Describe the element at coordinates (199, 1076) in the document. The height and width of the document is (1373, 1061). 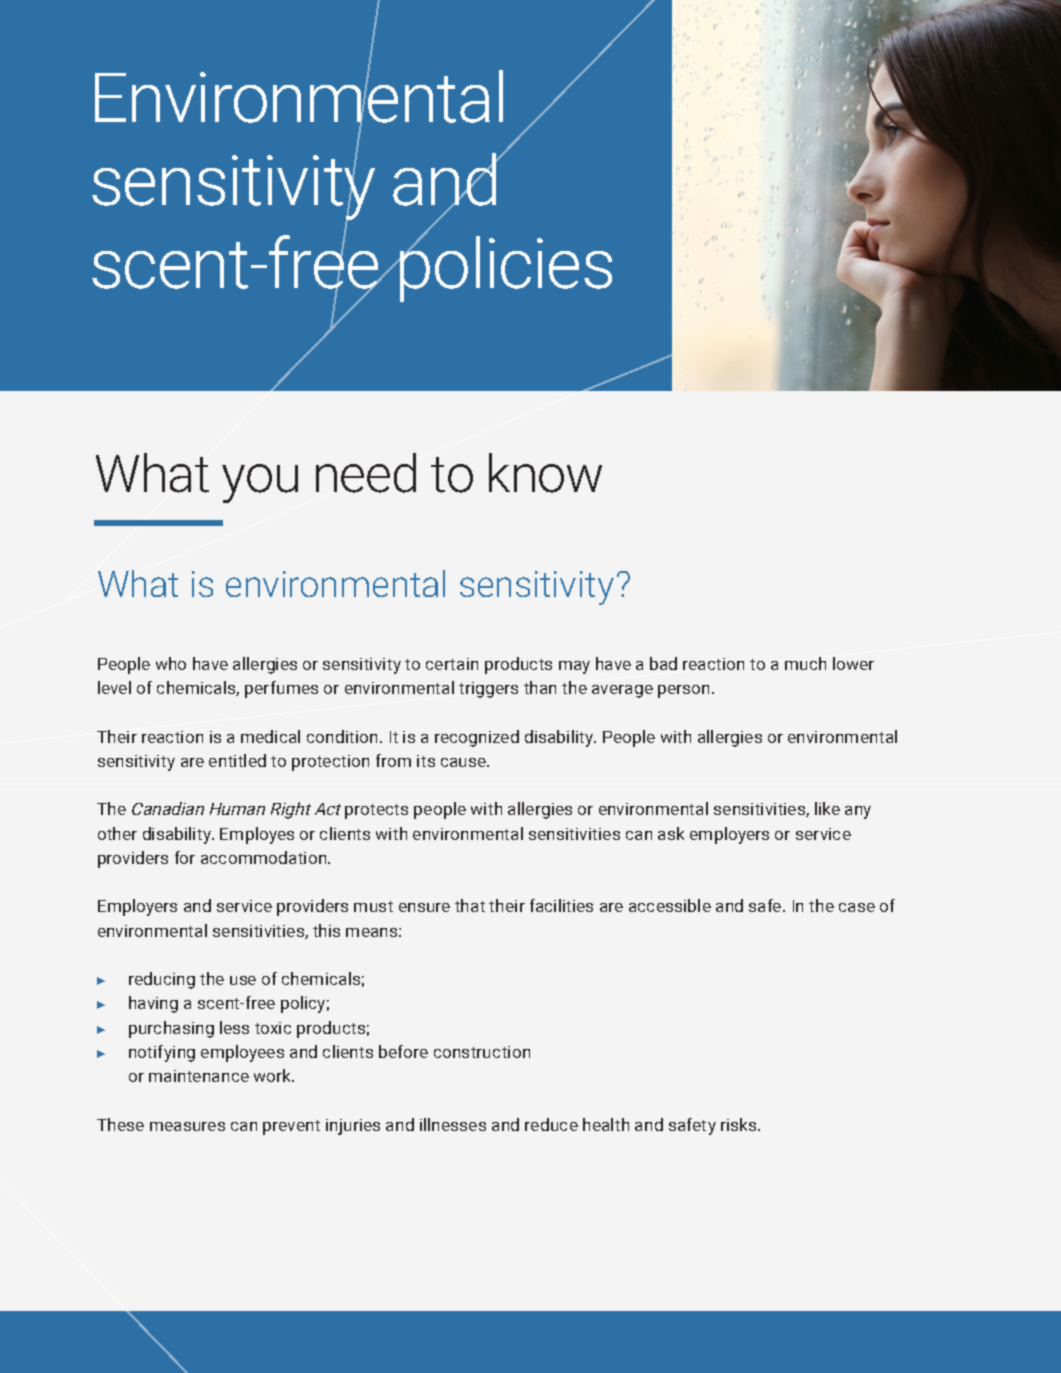
I see `maintenance` at that location.
